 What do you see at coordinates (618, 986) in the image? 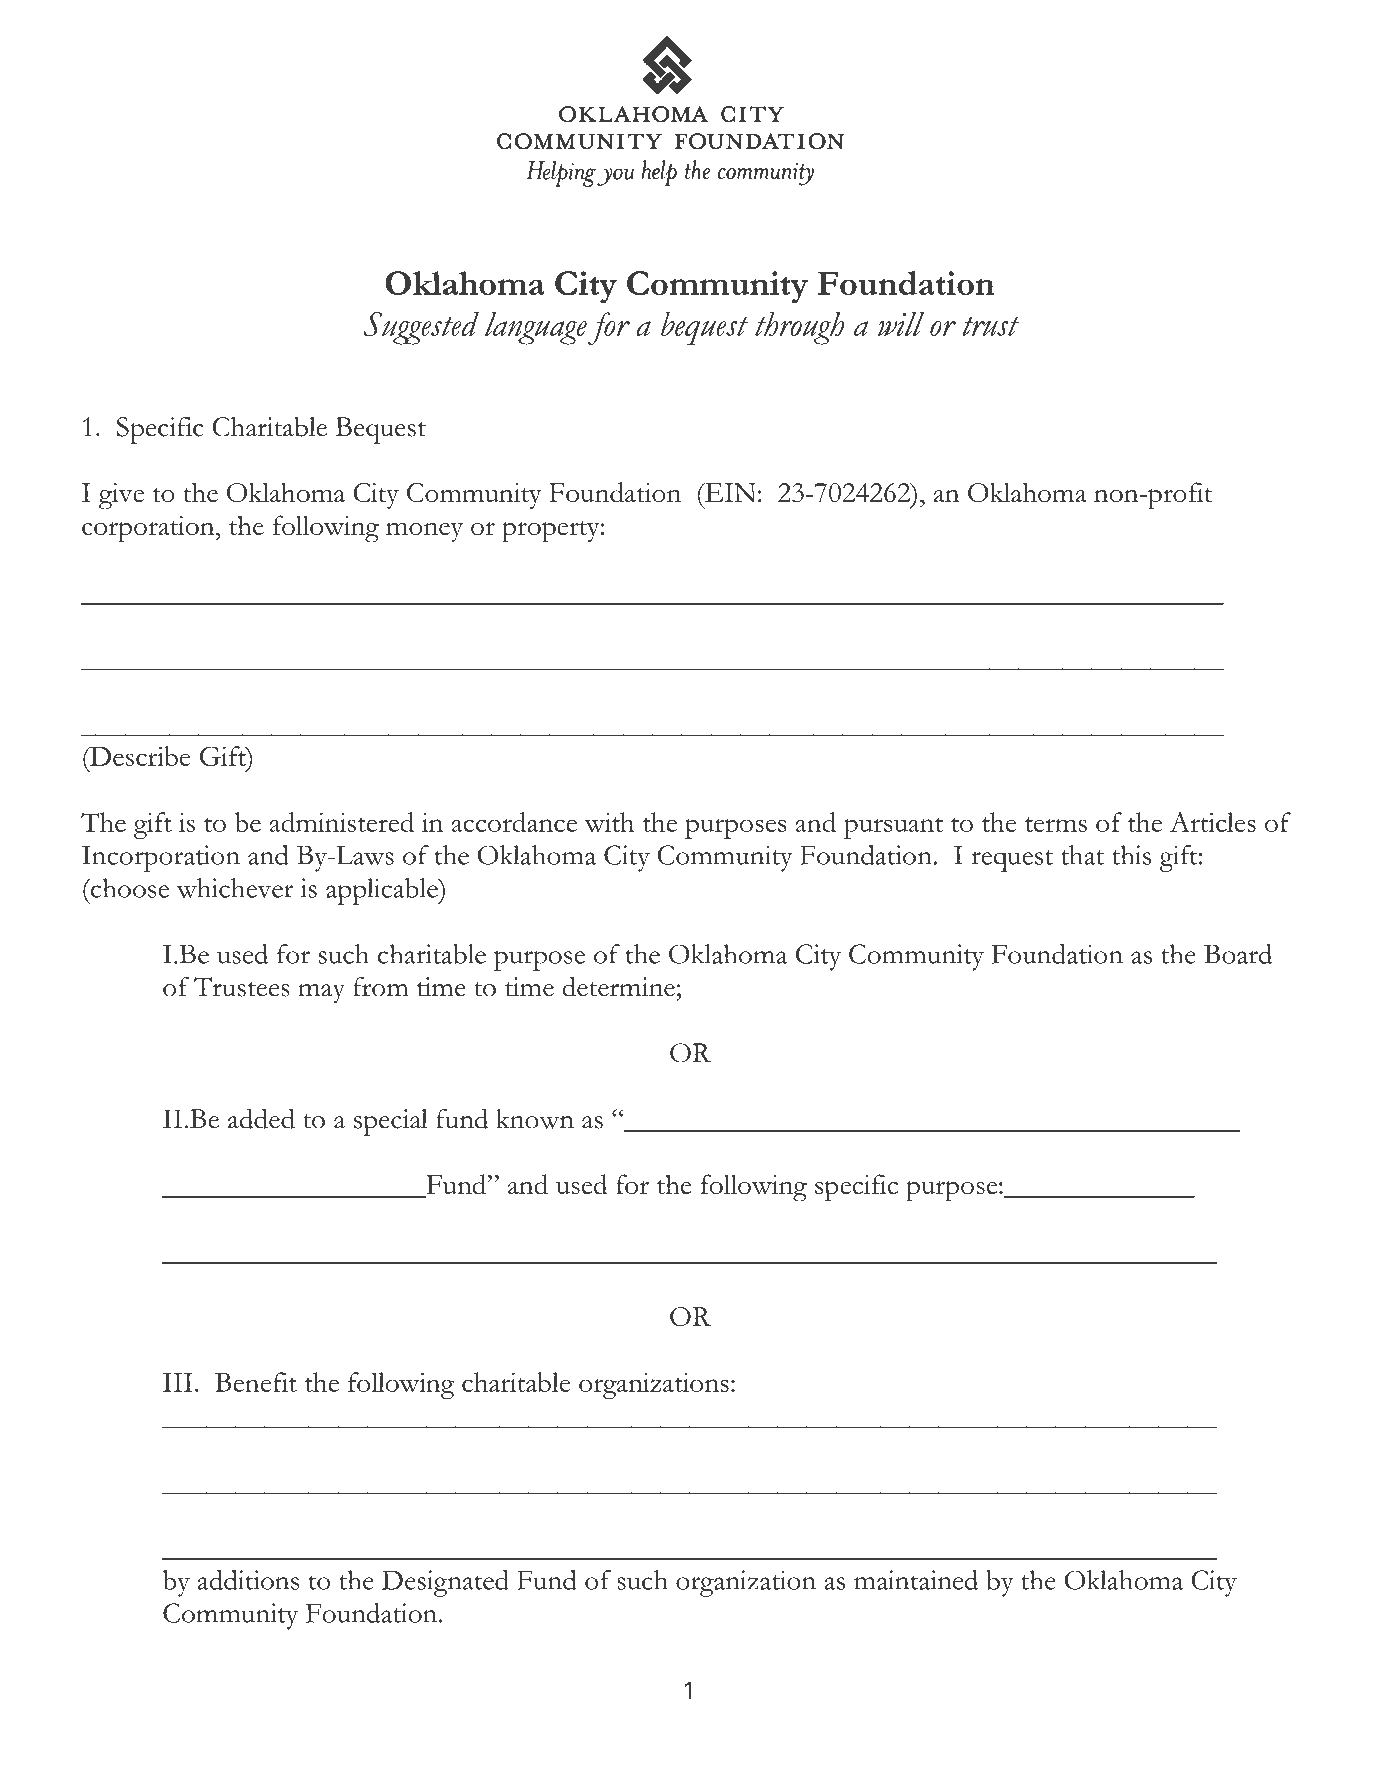
I see `determine` at bounding box center [618, 986].
